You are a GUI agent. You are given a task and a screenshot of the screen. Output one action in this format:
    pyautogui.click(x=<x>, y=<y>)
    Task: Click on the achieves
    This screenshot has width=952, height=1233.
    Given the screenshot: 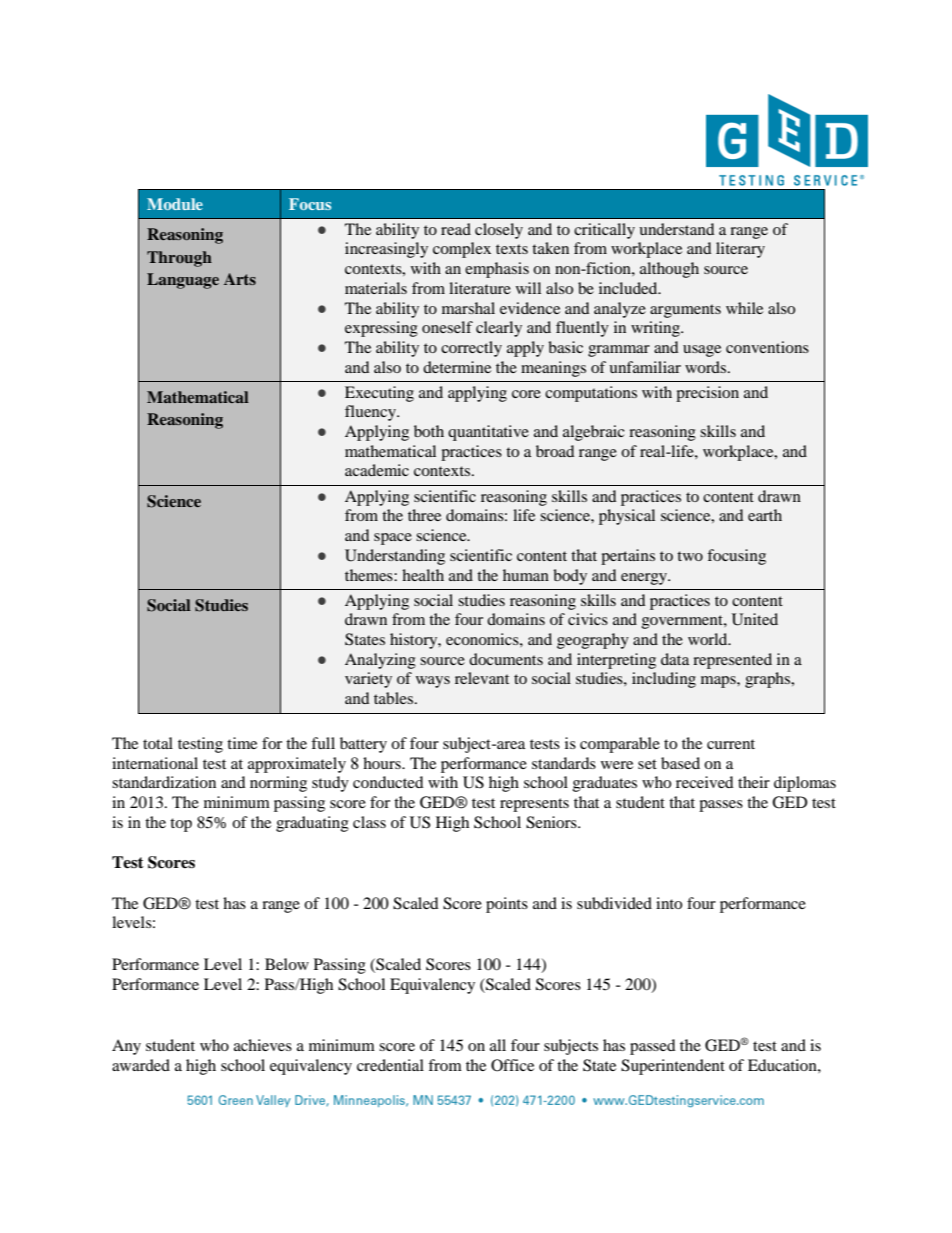 What is the action you would take?
    pyautogui.click(x=263, y=1045)
